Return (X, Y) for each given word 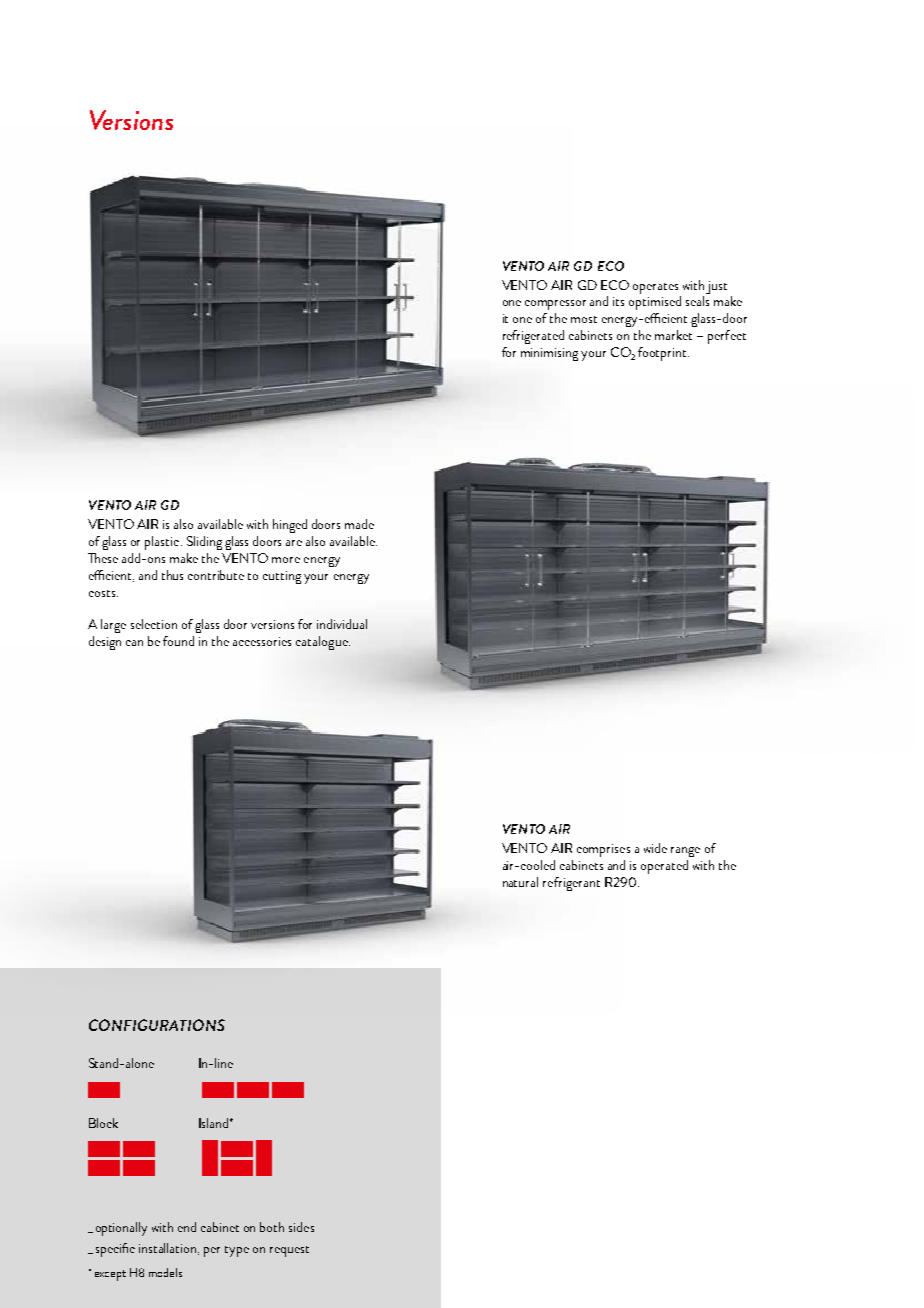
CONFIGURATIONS (157, 1025)
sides (301, 1227)
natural (520, 882)
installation (169, 1249)
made (359, 524)
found (178, 641)
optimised (655, 303)
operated (664, 867)
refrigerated (533, 337)
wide (655, 848)
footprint (663, 354)
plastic (163, 543)
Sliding (204, 543)
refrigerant (571, 884)
